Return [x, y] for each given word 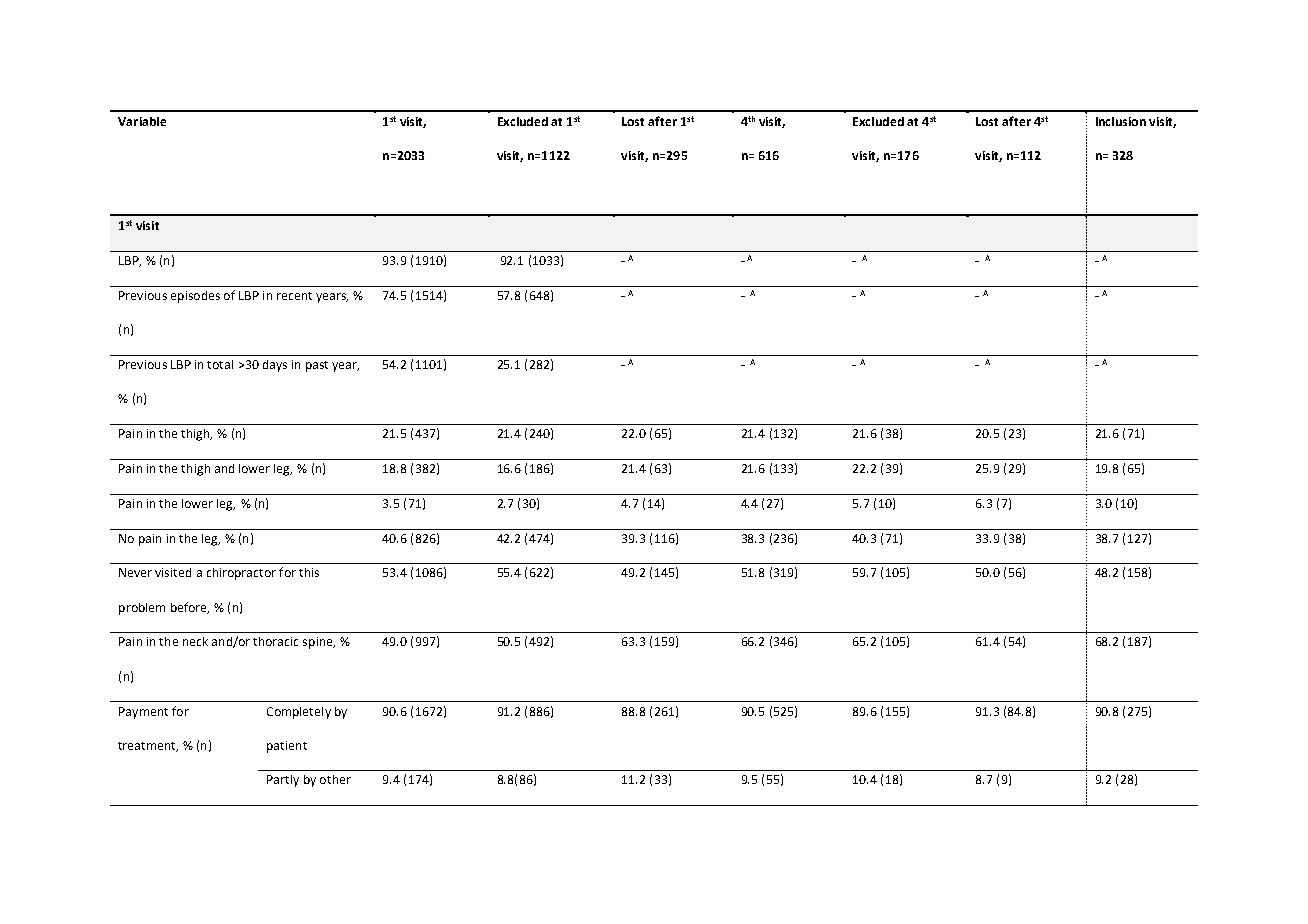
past [317, 366]
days [275, 366]
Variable [142, 121]
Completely [299, 713]
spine [319, 643]
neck [195, 641]
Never [135, 572]
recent [294, 296]
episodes [195, 297]
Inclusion [1121, 121]
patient [287, 747]
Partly [283, 781]
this [309, 572]
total [220, 364]
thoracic [275, 641]
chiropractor [241, 574]
